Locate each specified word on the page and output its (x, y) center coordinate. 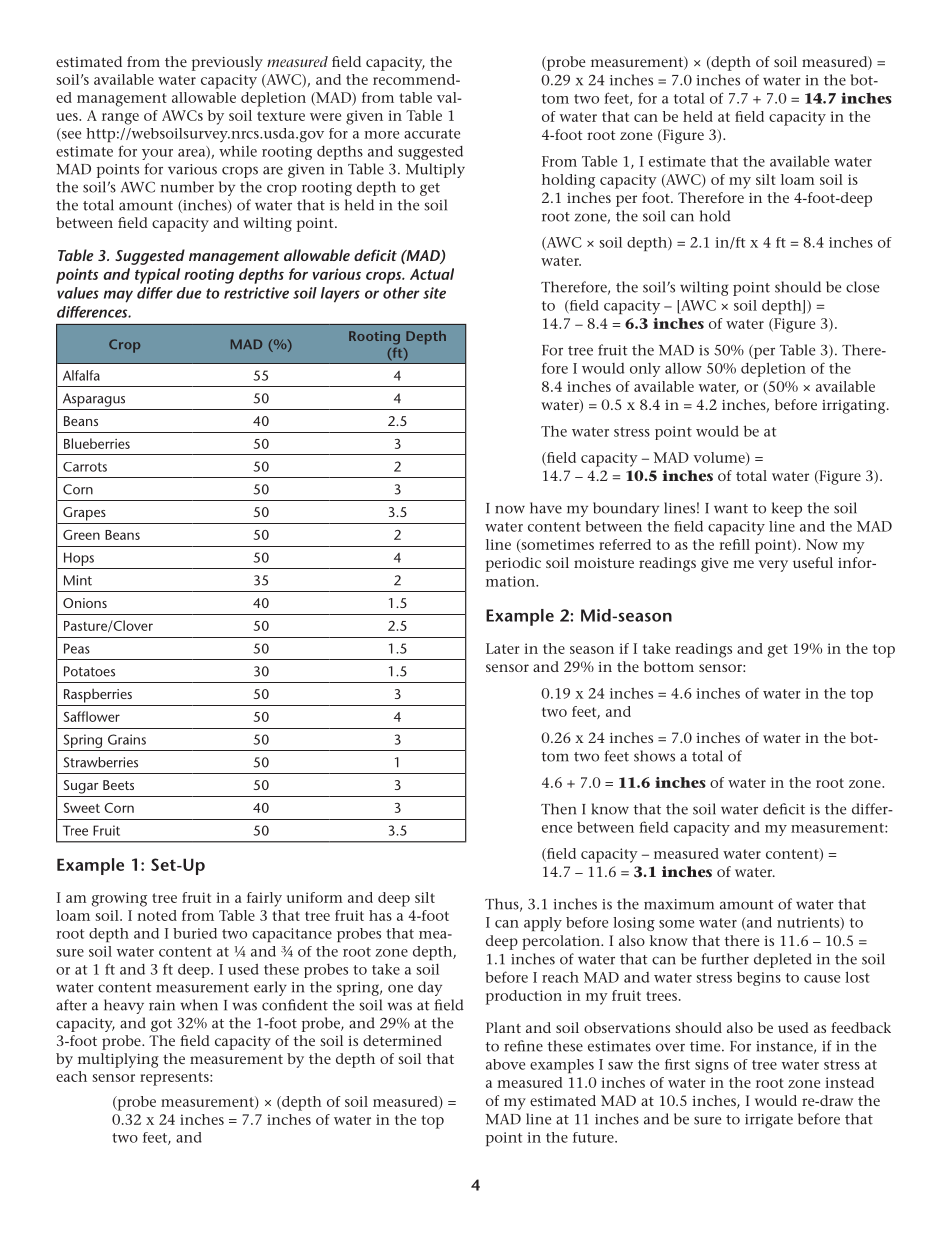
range (120, 119)
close (862, 287)
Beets (118, 785)
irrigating (855, 407)
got (161, 1025)
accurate (432, 134)
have (546, 508)
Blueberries (97, 443)
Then (558, 809)
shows (654, 756)
